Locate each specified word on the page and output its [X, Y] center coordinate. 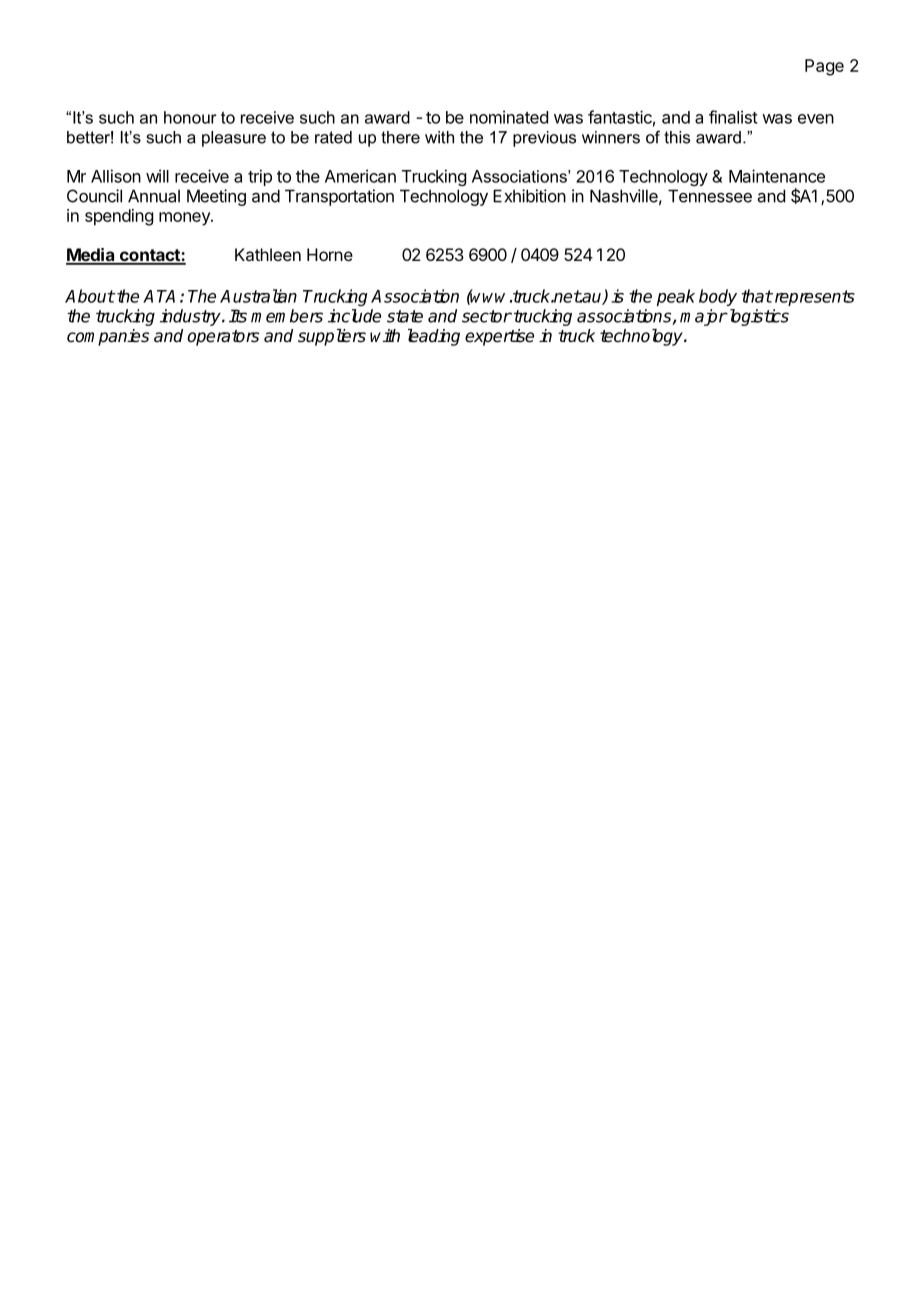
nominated [509, 117]
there [400, 137]
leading [434, 337]
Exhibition [529, 196]
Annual [154, 196]
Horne [330, 254]
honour [190, 117]
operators [223, 338]
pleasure [234, 139]
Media [91, 256]
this [677, 137]
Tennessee [710, 196]
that [757, 296]
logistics [757, 317]
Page [824, 67]
